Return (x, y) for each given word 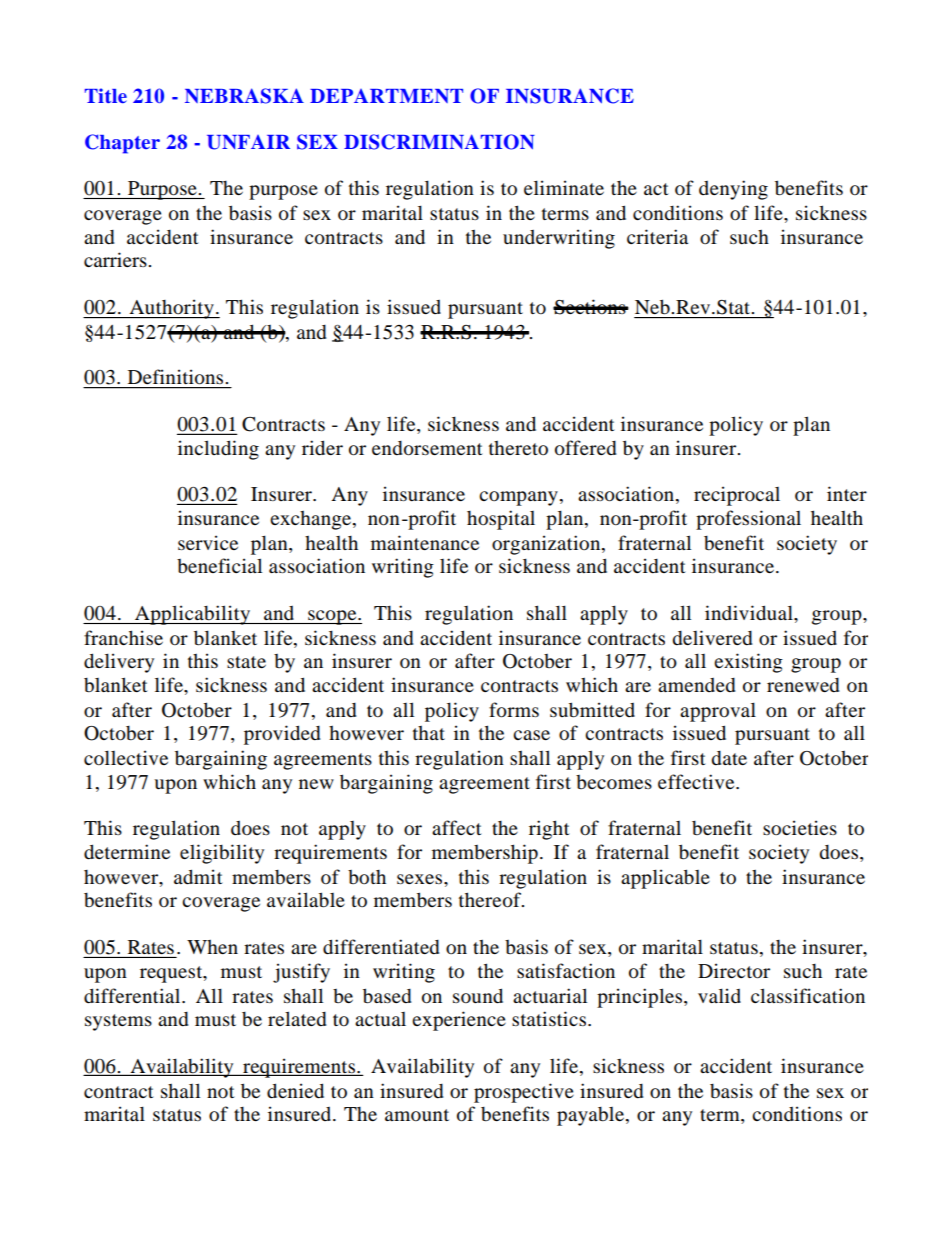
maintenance (425, 542)
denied (295, 1091)
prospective (524, 1093)
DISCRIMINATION (439, 142)
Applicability (192, 615)
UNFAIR (248, 142)
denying (733, 190)
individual (750, 613)
